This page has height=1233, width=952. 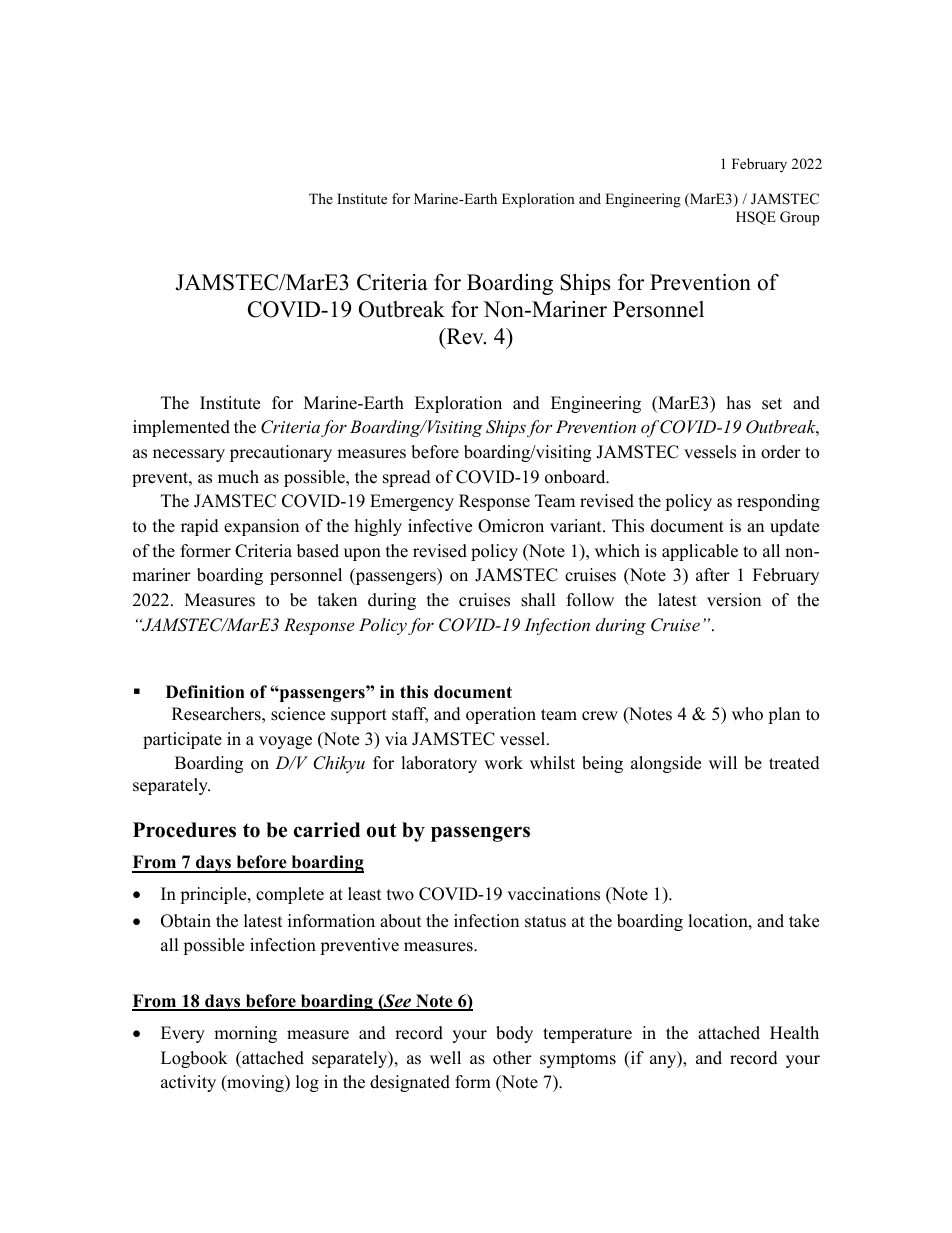 I want to click on set, so click(x=772, y=404).
